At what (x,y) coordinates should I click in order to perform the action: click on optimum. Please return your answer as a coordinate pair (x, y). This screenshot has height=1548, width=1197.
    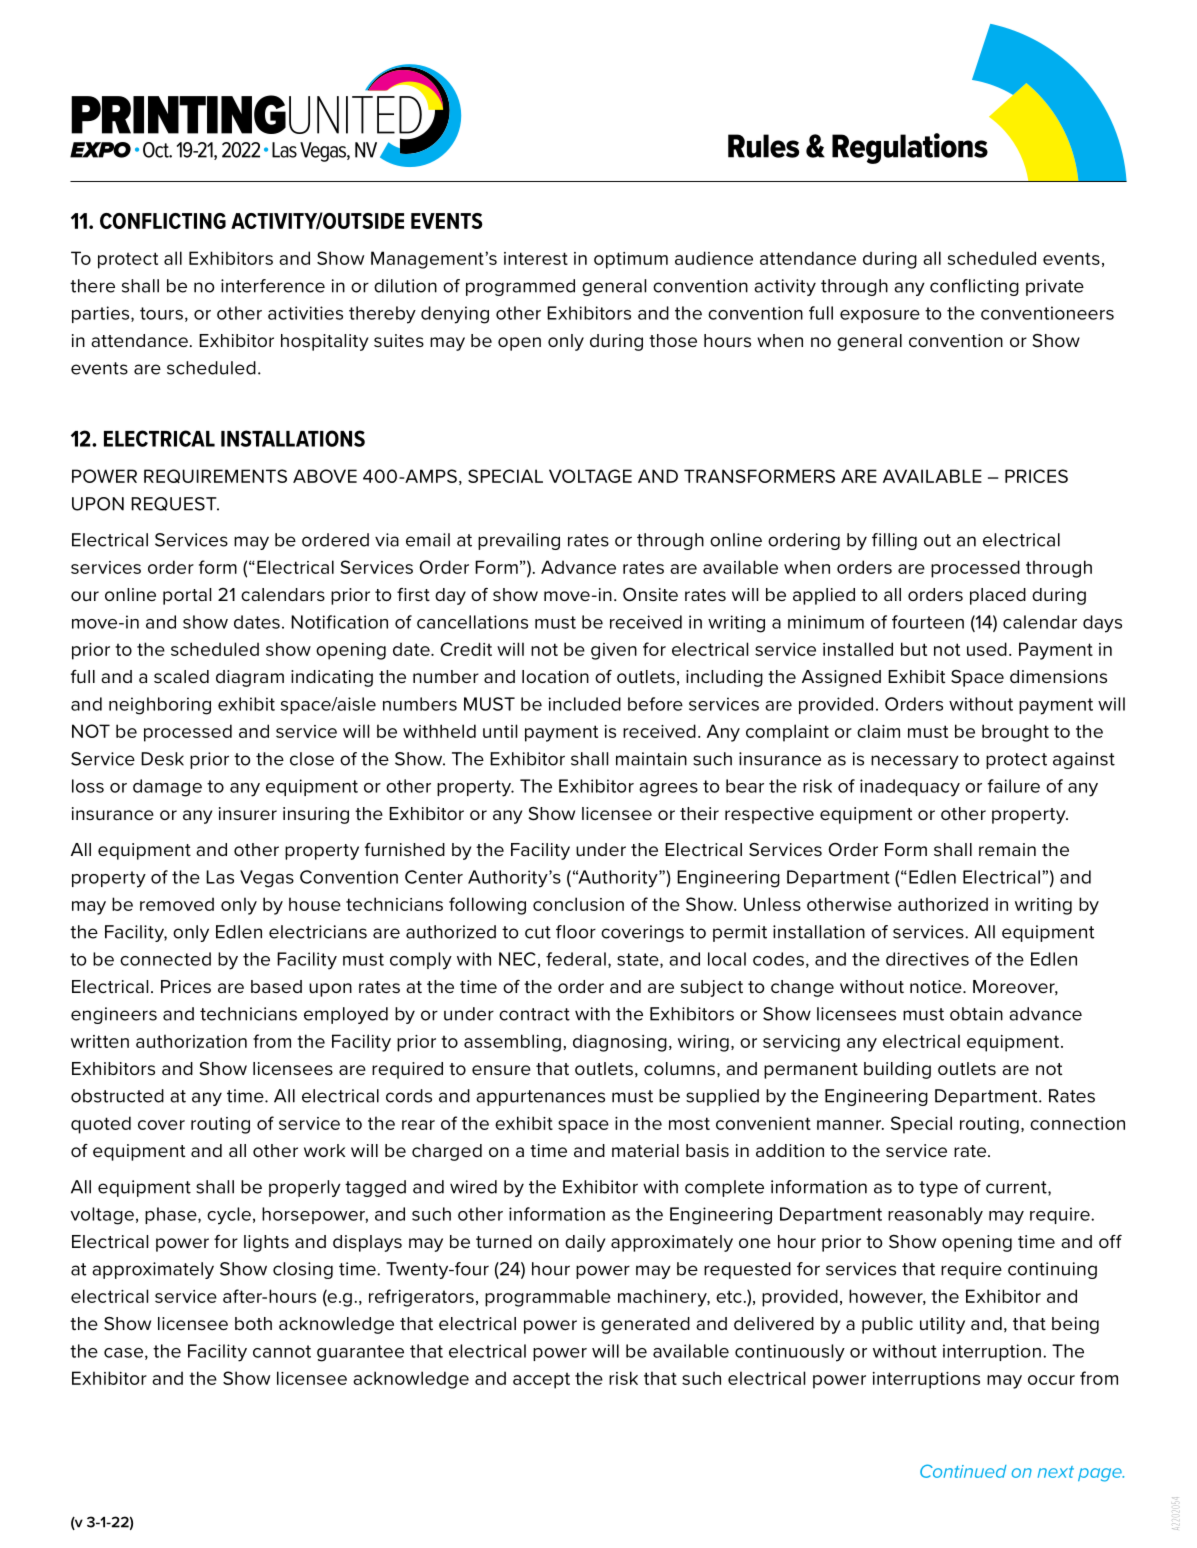
    Looking at the image, I should click on (631, 260).
